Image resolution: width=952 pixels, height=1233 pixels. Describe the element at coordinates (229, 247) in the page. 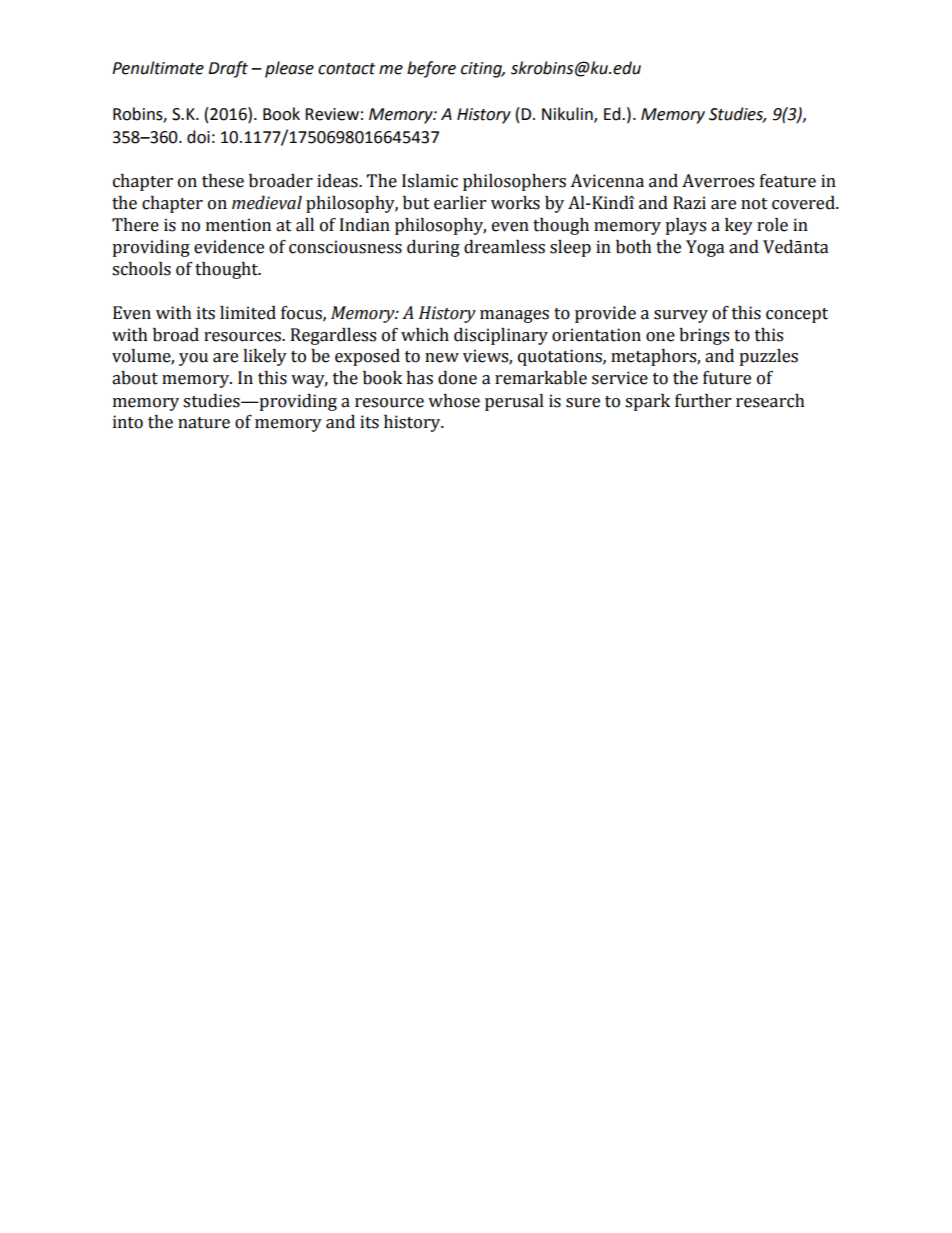

I see `evidence` at that location.
